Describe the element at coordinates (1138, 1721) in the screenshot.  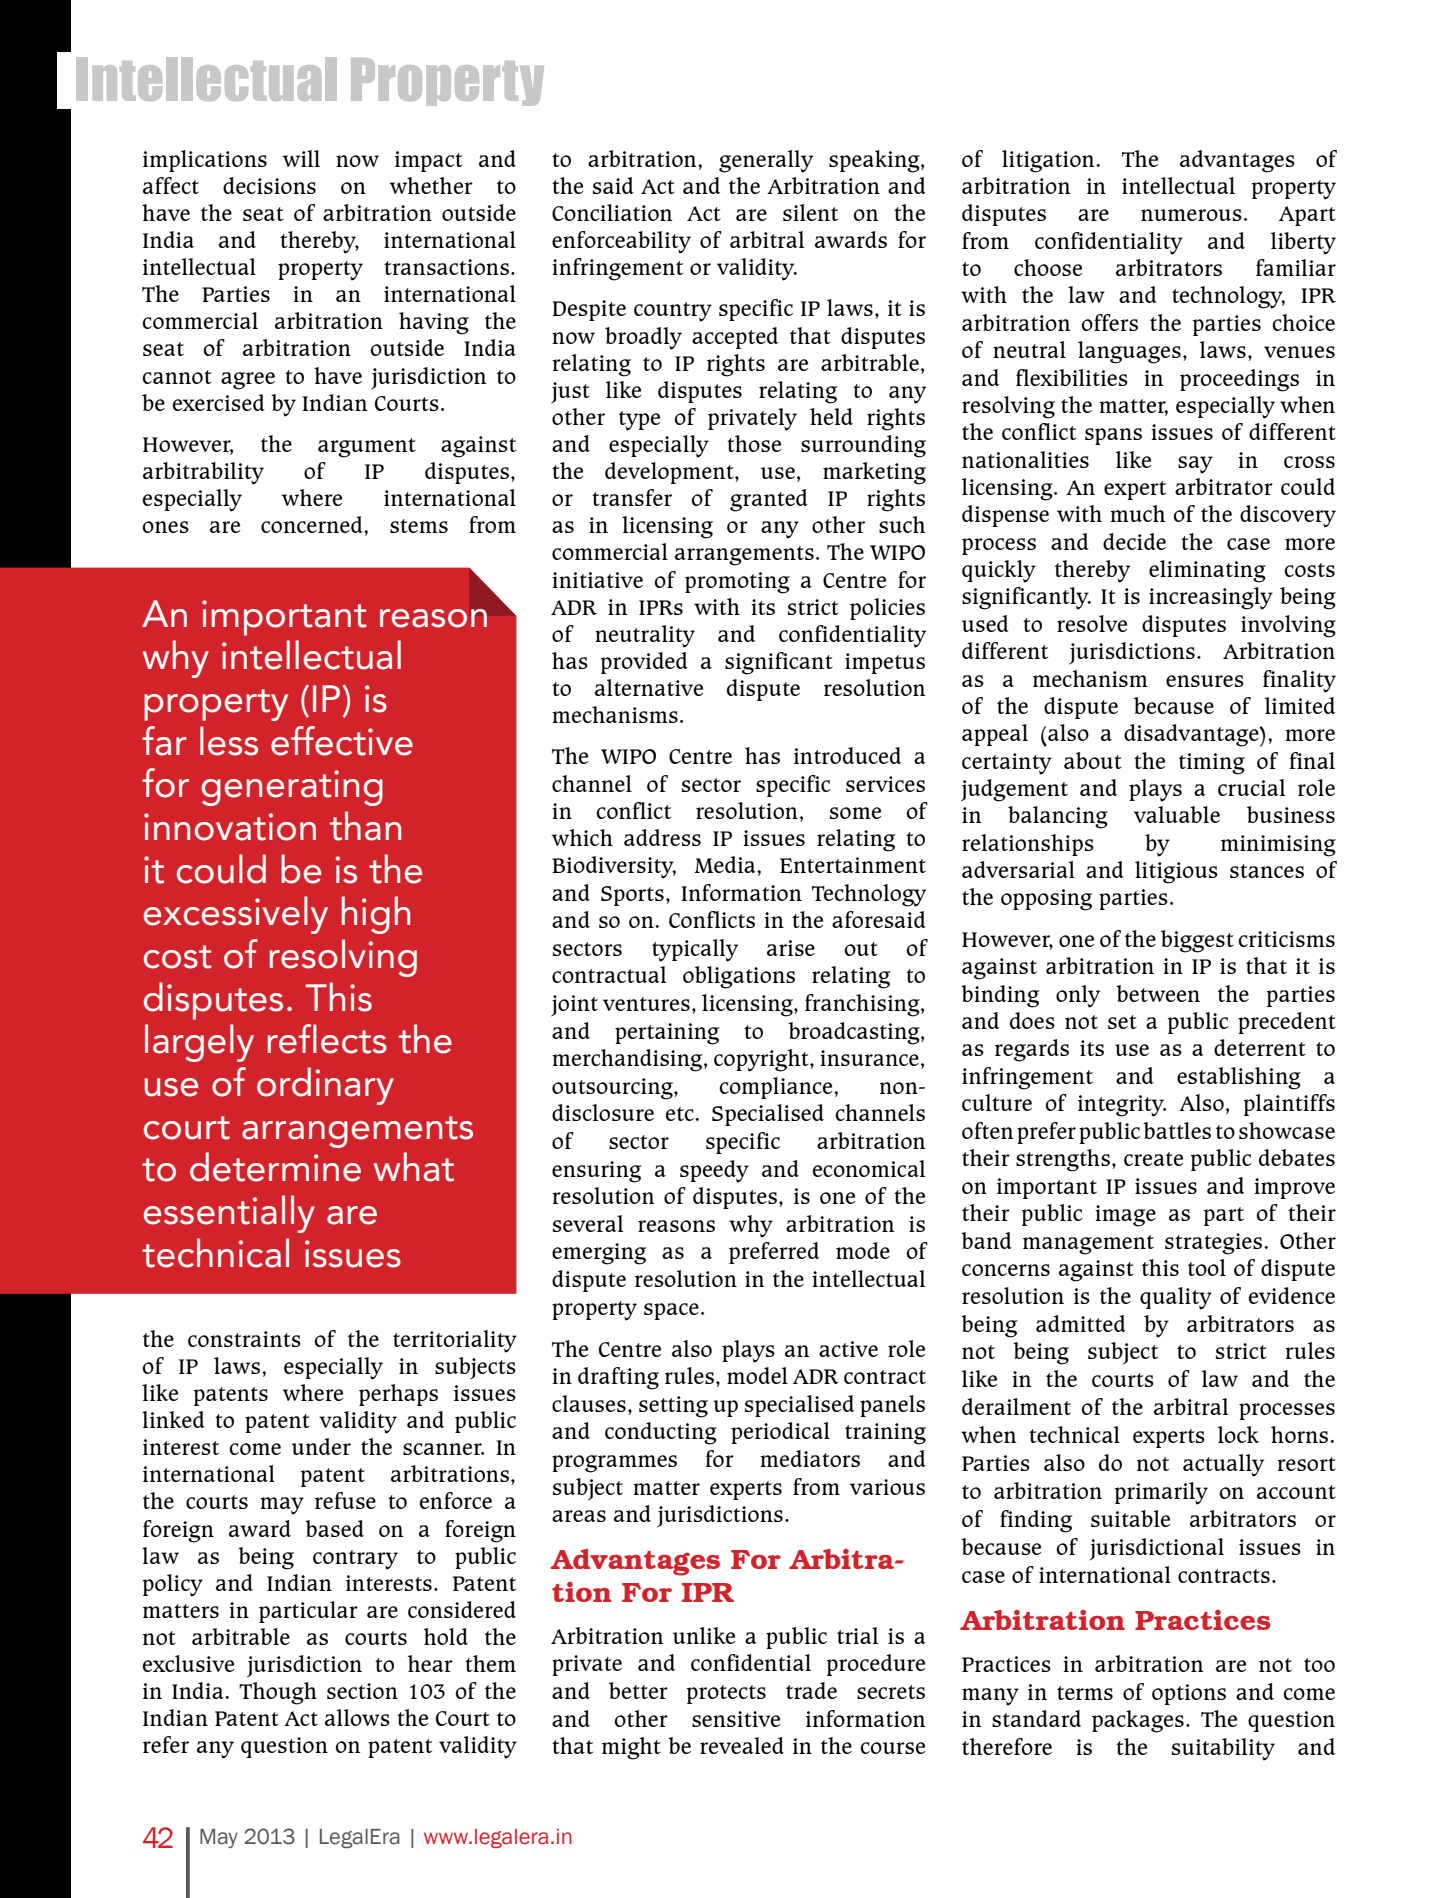
I see `packages` at that location.
